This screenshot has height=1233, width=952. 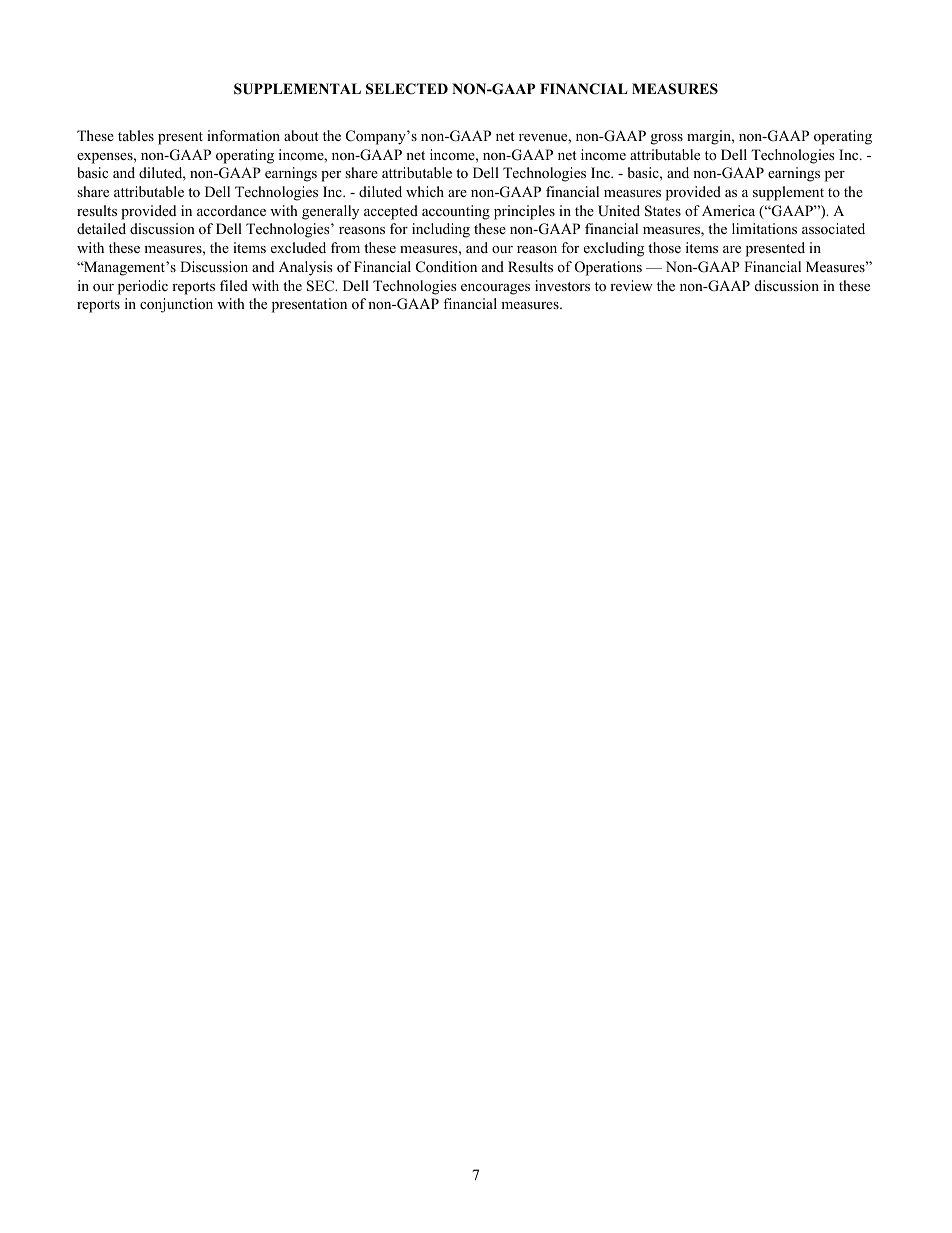 I want to click on tables, so click(x=136, y=135).
